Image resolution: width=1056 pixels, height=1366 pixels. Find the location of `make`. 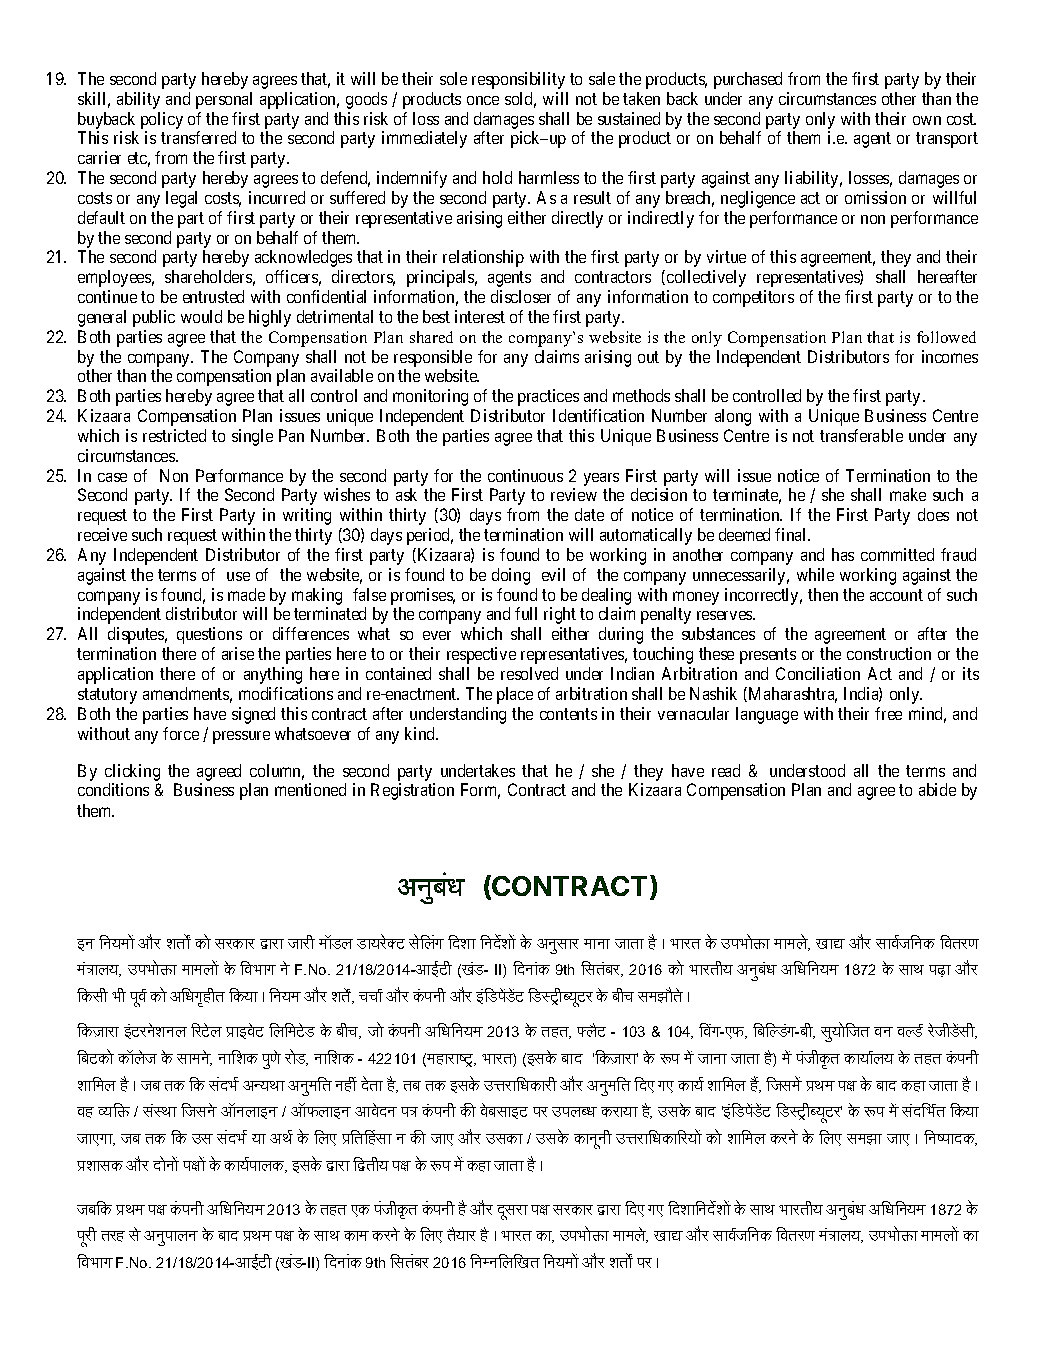

make is located at coordinates (908, 494).
